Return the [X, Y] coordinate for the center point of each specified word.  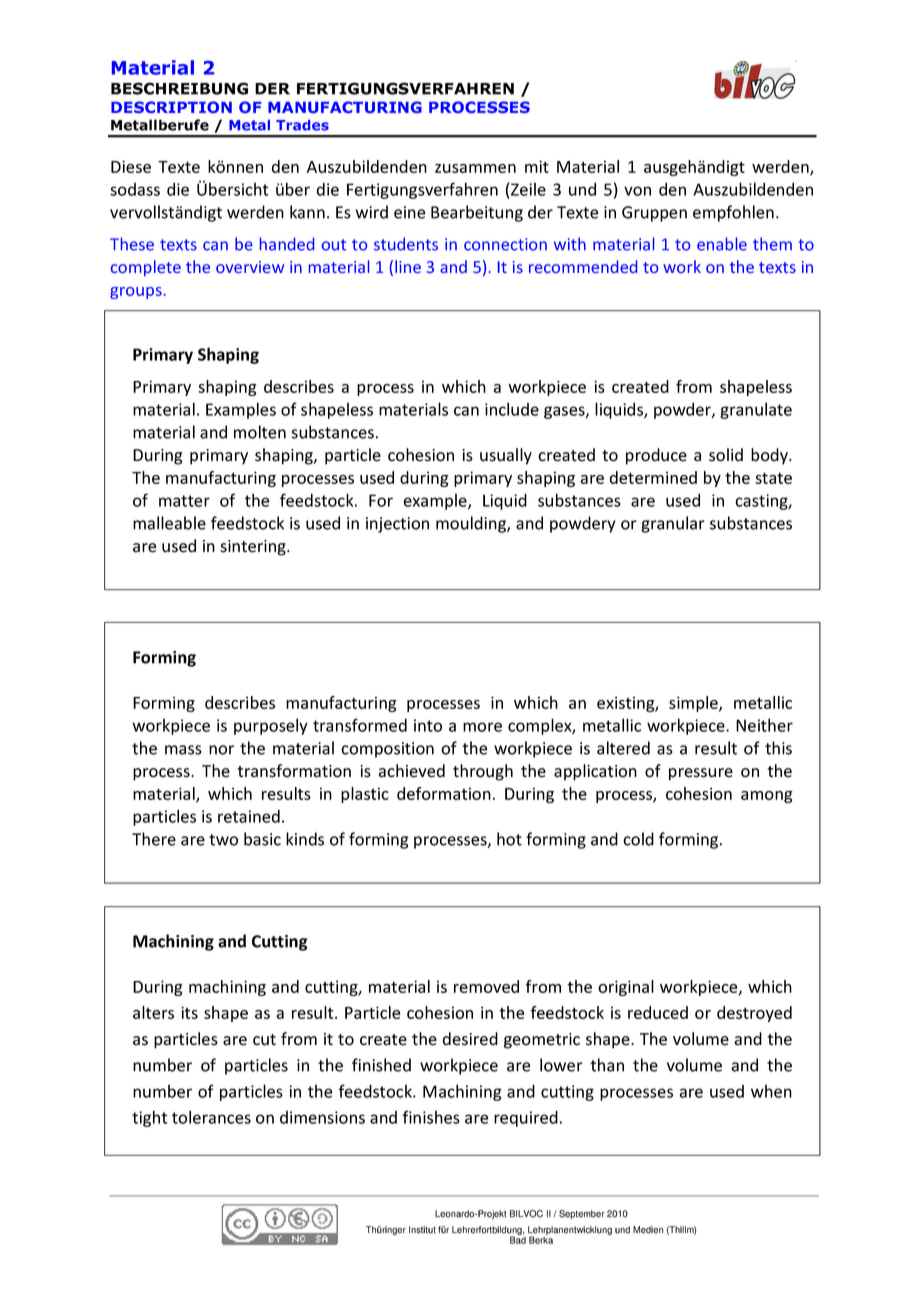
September [582, 1214]
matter [184, 501]
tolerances [211, 1117]
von [637, 191]
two [223, 840]
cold [638, 839]
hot [509, 839]
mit [537, 166]
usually [506, 456]
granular [673, 524]
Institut [422, 1230]
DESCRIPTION [171, 107]
